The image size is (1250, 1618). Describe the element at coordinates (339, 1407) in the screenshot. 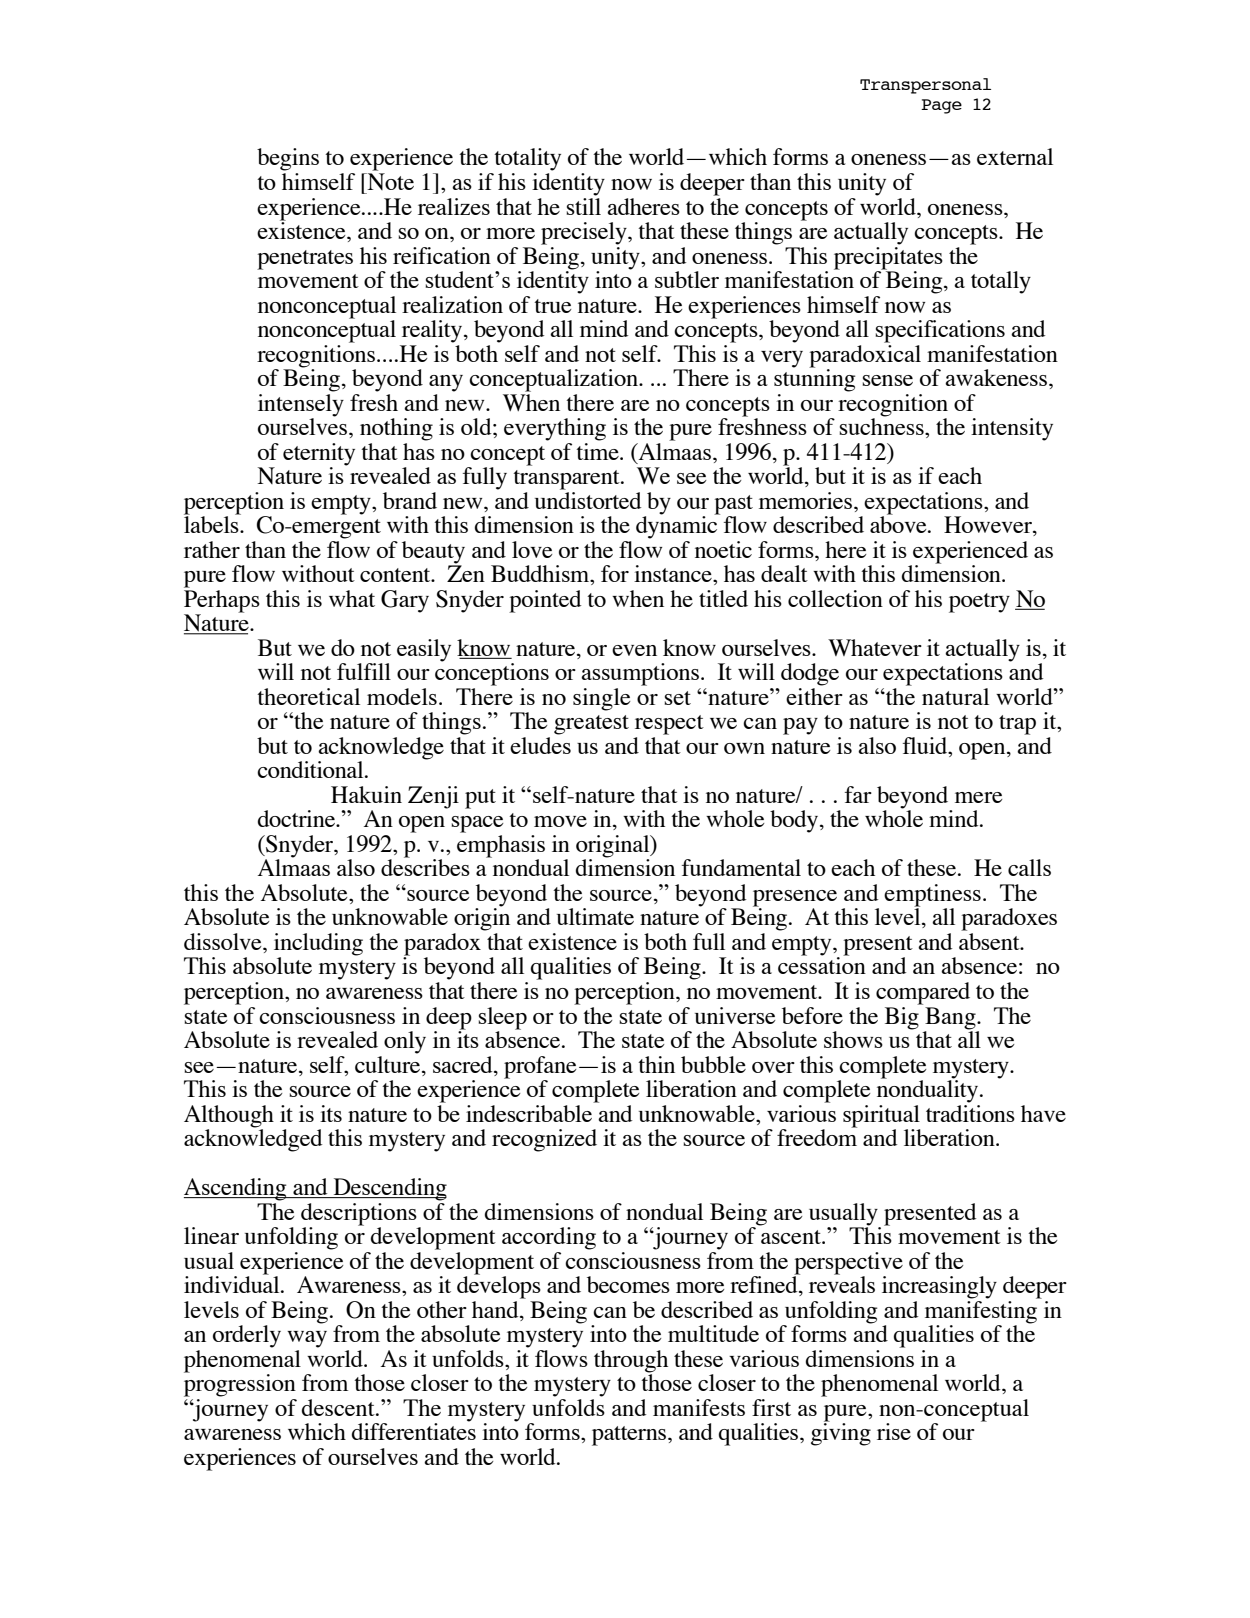

I see `descent` at that location.
